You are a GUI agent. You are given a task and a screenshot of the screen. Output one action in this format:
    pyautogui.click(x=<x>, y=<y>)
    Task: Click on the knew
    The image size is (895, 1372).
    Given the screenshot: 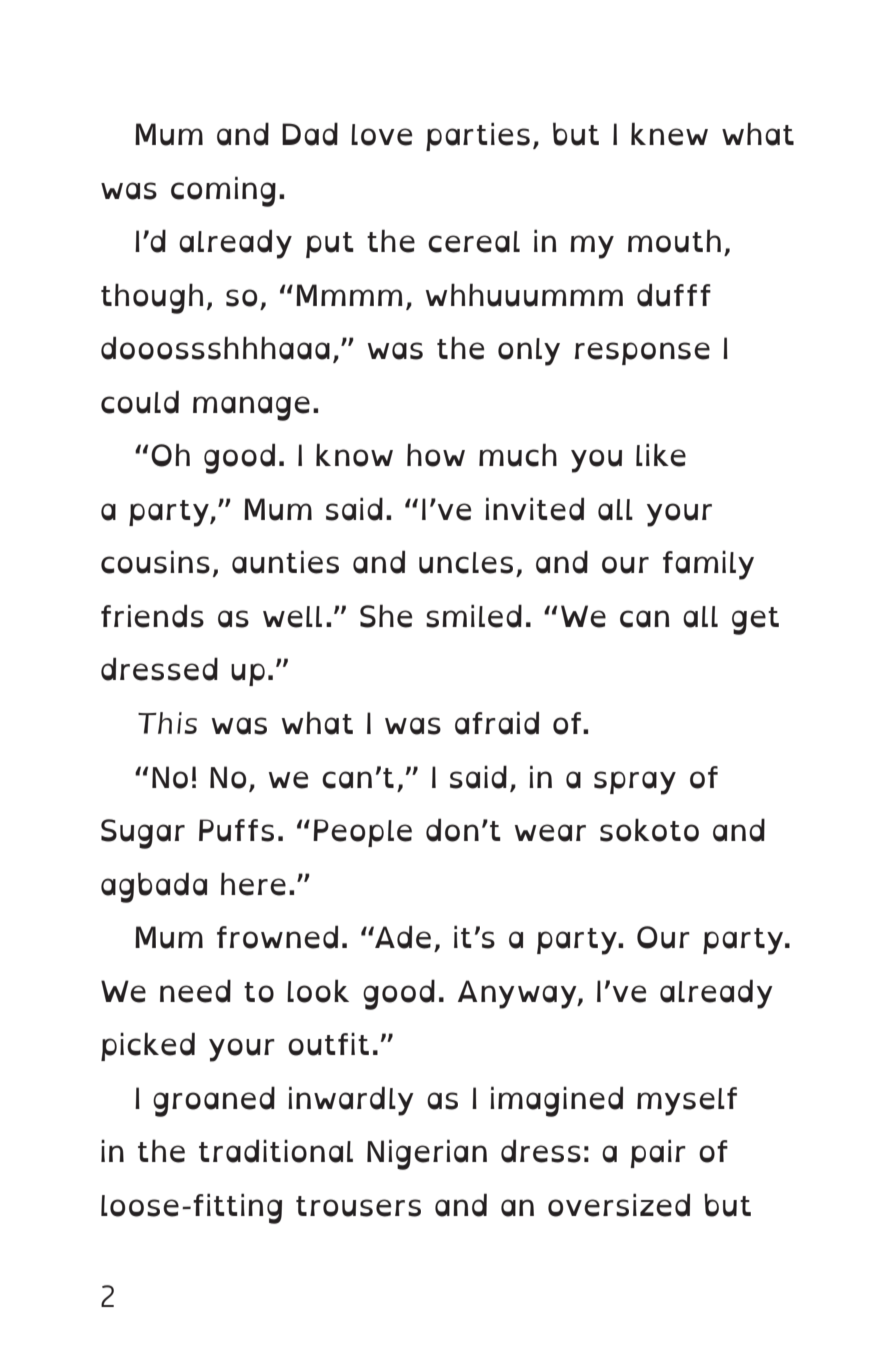 What is the action you would take?
    pyautogui.click(x=669, y=134)
